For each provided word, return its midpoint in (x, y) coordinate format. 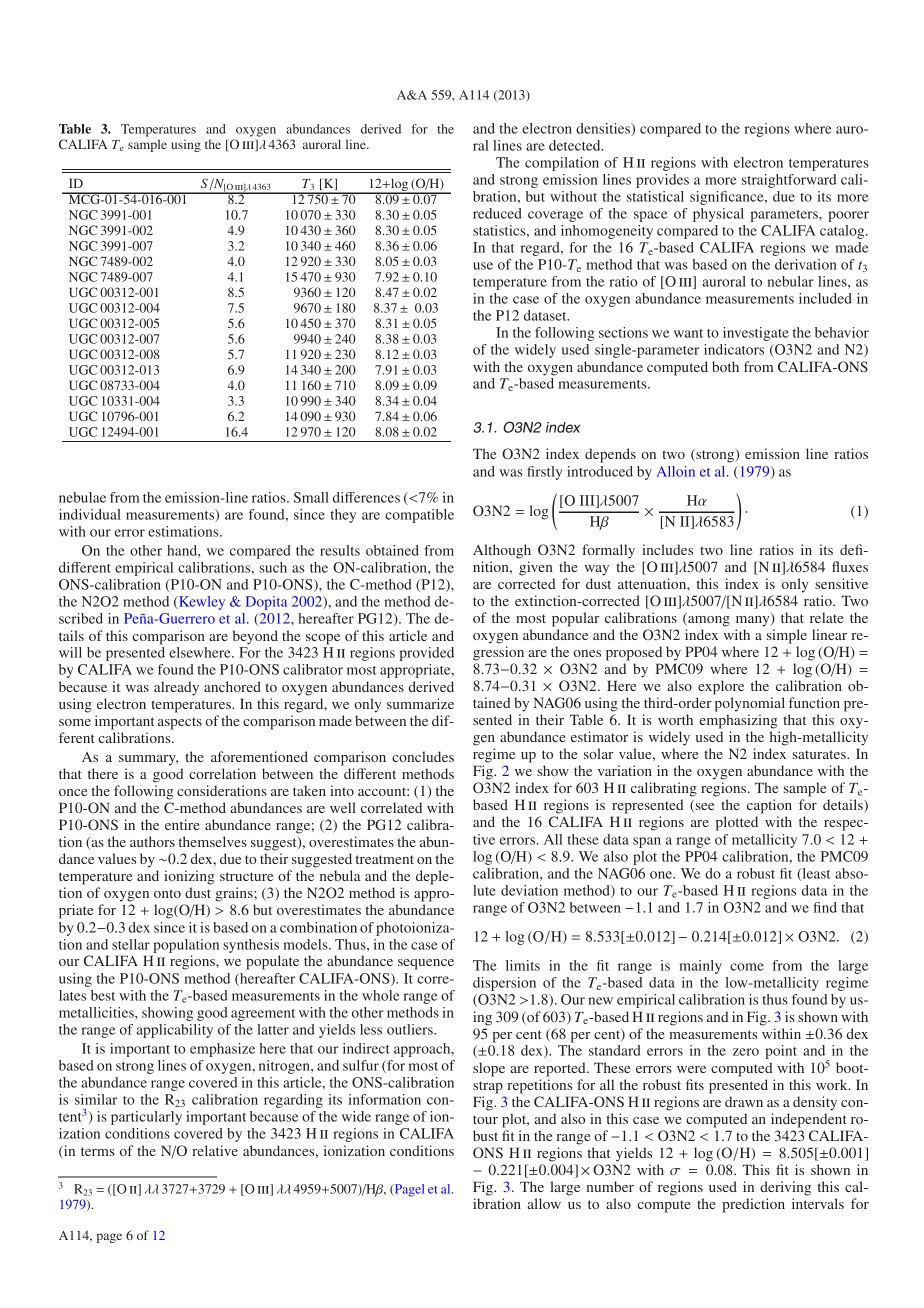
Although (502, 551)
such (273, 567)
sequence (426, 964)
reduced (497, 213)
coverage (555, 216)
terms (98, 1151)
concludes (423, 756)
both (725, 366)
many (754, 621)
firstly (544, 473)
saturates (820, 754)
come (747, 967)
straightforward (789, 181)
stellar (131, 944)
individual (90, 514)
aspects (180, 723)
